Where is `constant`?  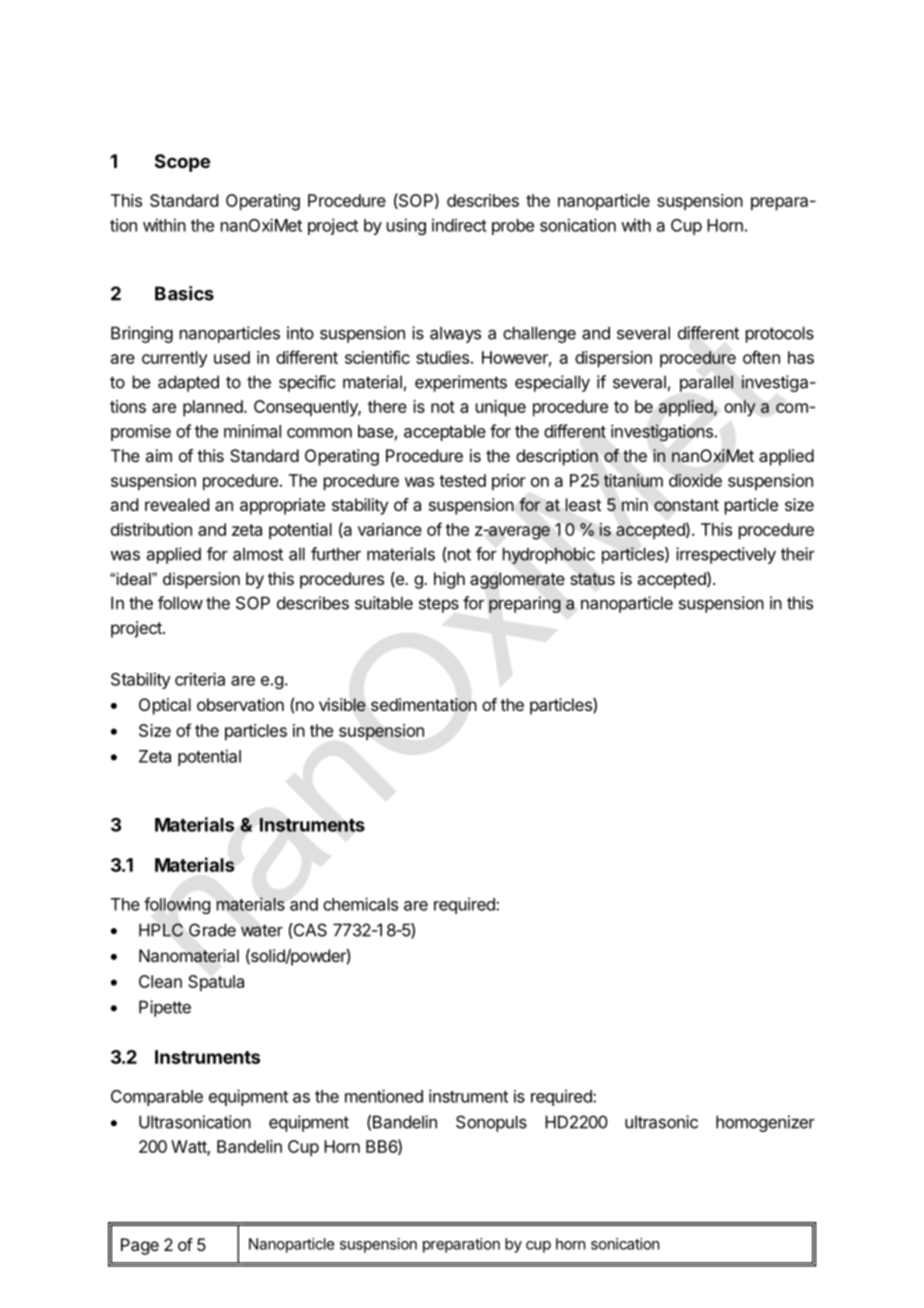 constant is located at coordinates (686, 505).
